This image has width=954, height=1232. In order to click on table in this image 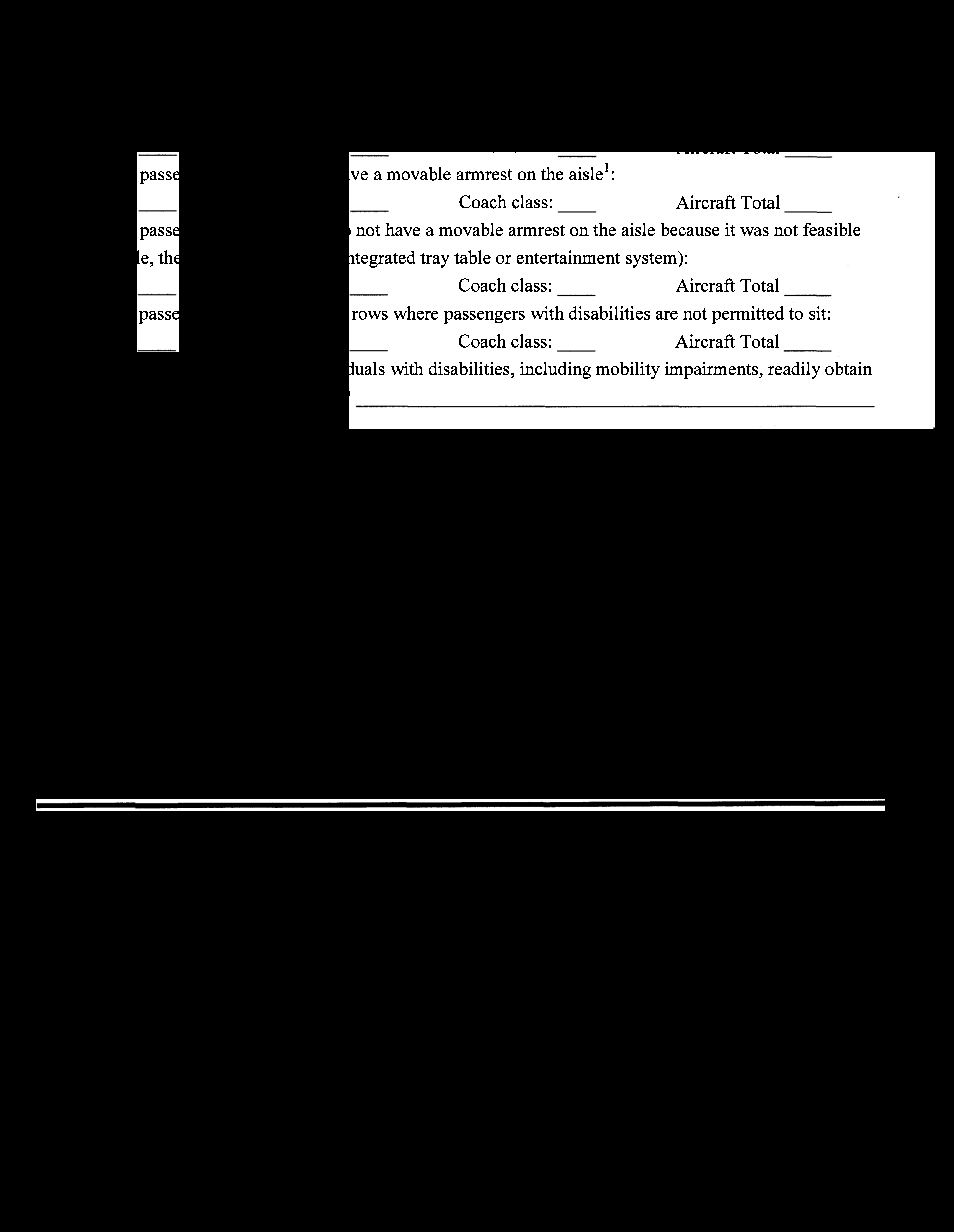, I will do `click(472, 257)`.
